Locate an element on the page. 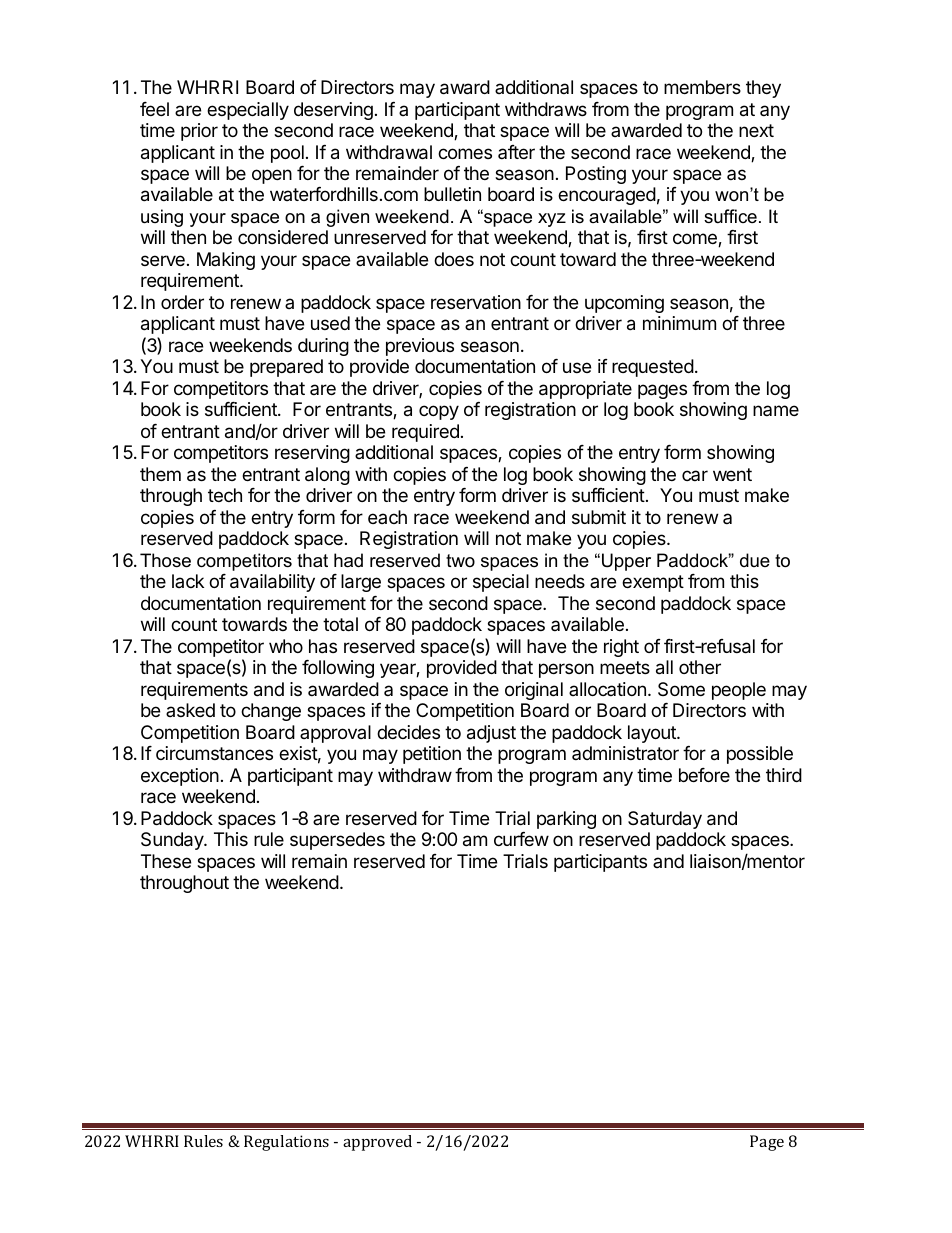 The height and width of the document is (1233, 952). approved is located at coordinates (377, 1143).
